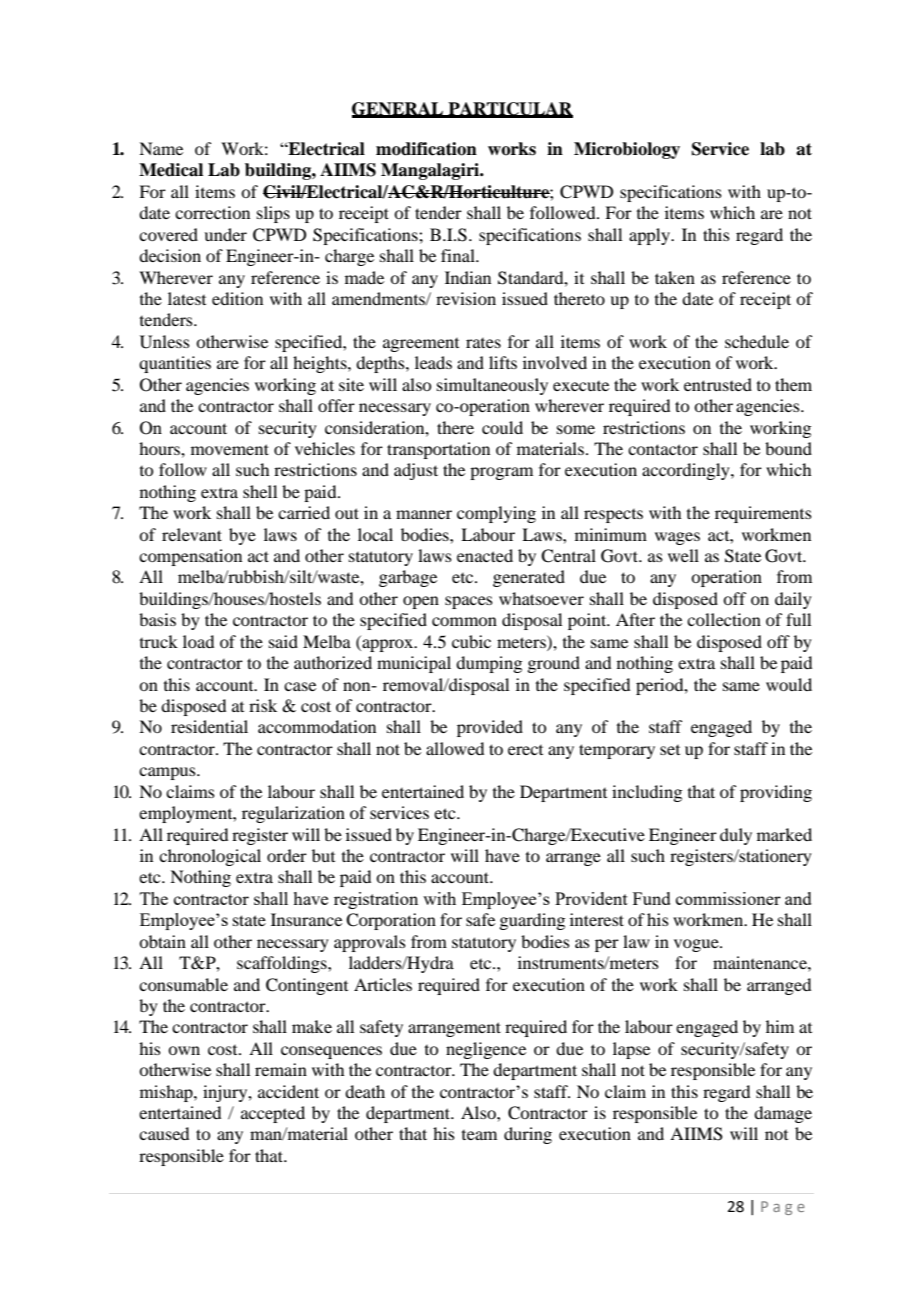  I want to click on collection, so click(724, 619).
